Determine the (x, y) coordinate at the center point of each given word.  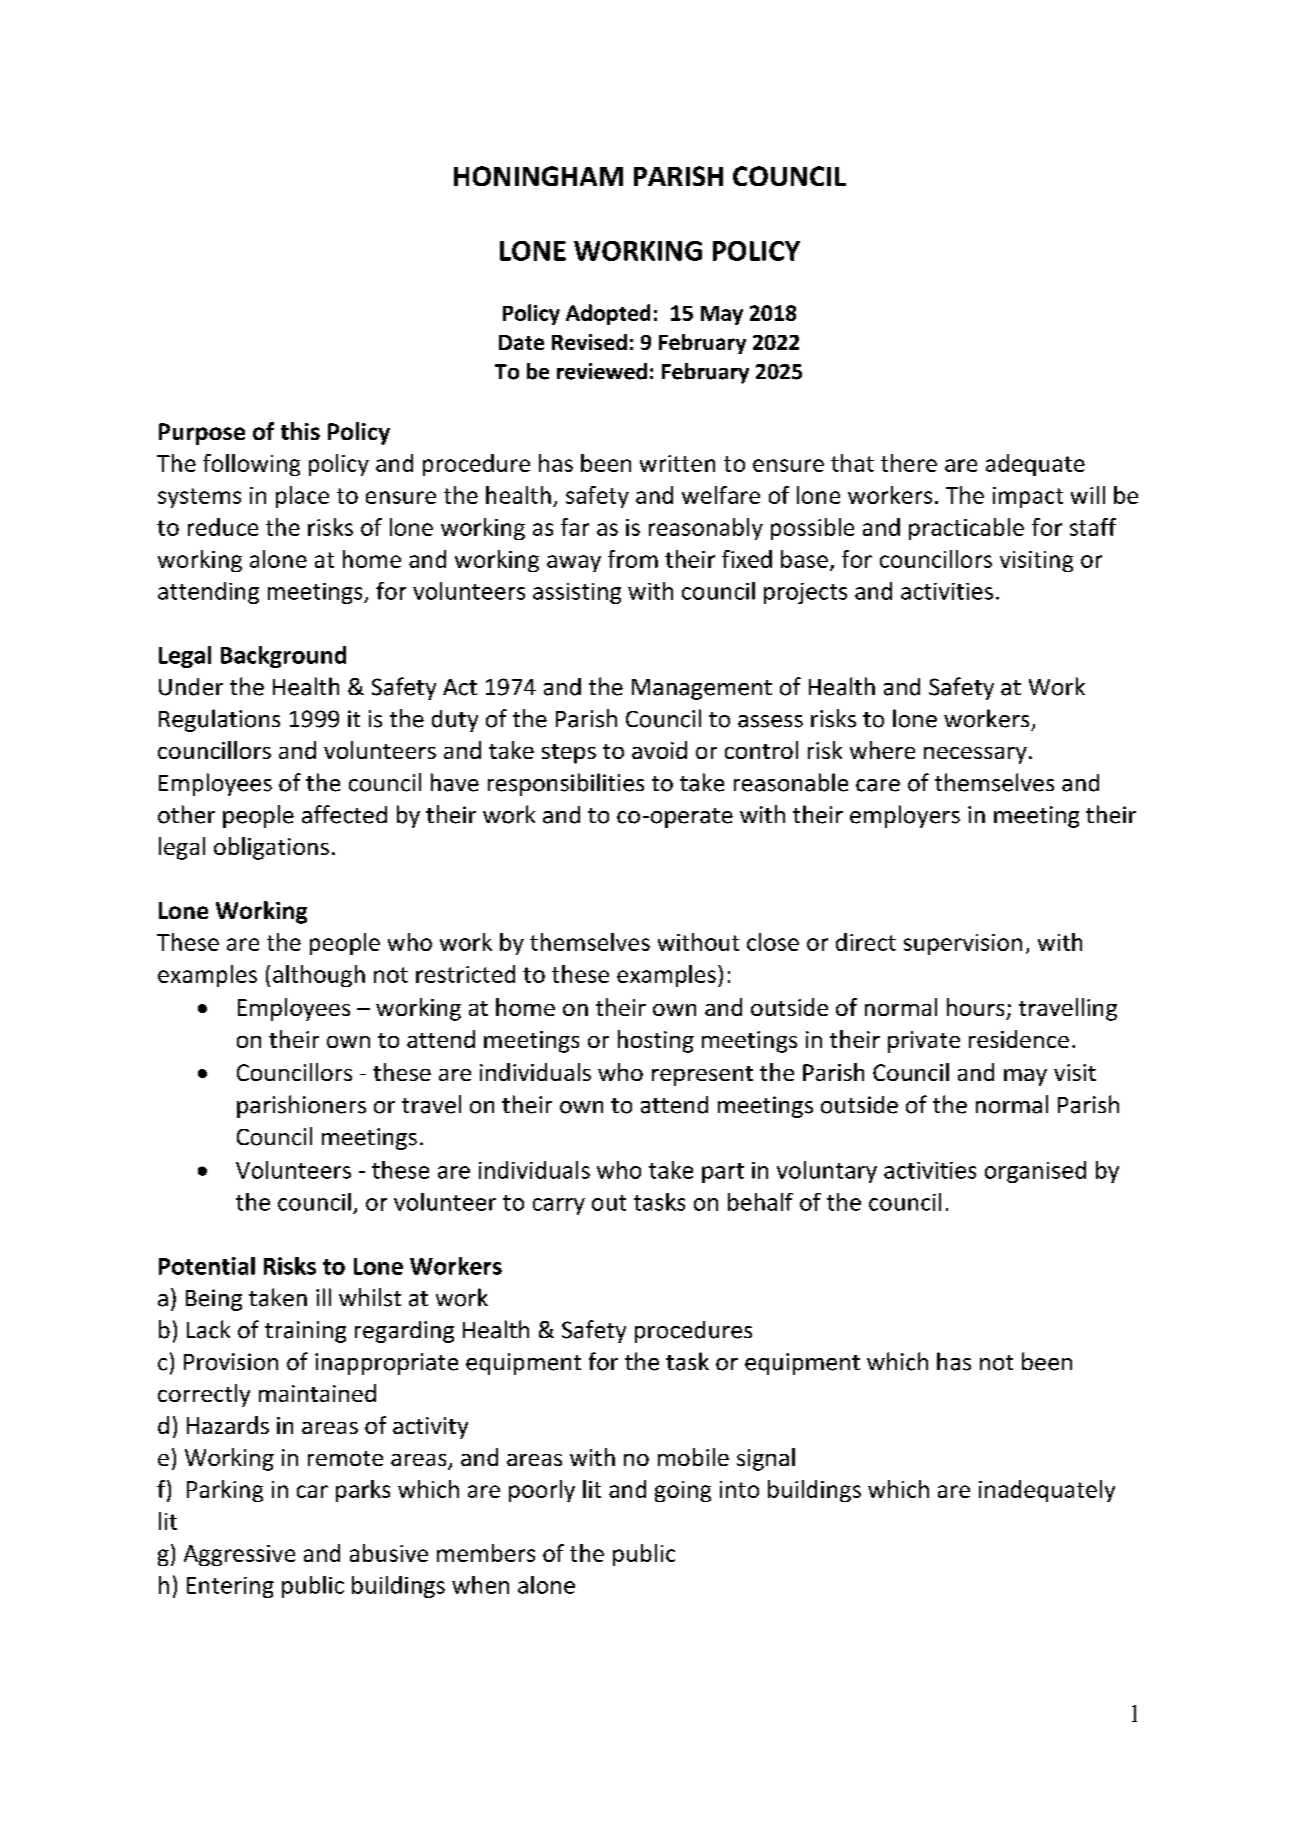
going (683, 1491)
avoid (659, 750)
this (300, 431)
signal (766, 1459)
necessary (975, 755)
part (723, 1173)
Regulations (219, 720)
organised (1035, 1172)
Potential (207, 1266)
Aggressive (239, 1555)
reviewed (602, 371)
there (909, 463)
